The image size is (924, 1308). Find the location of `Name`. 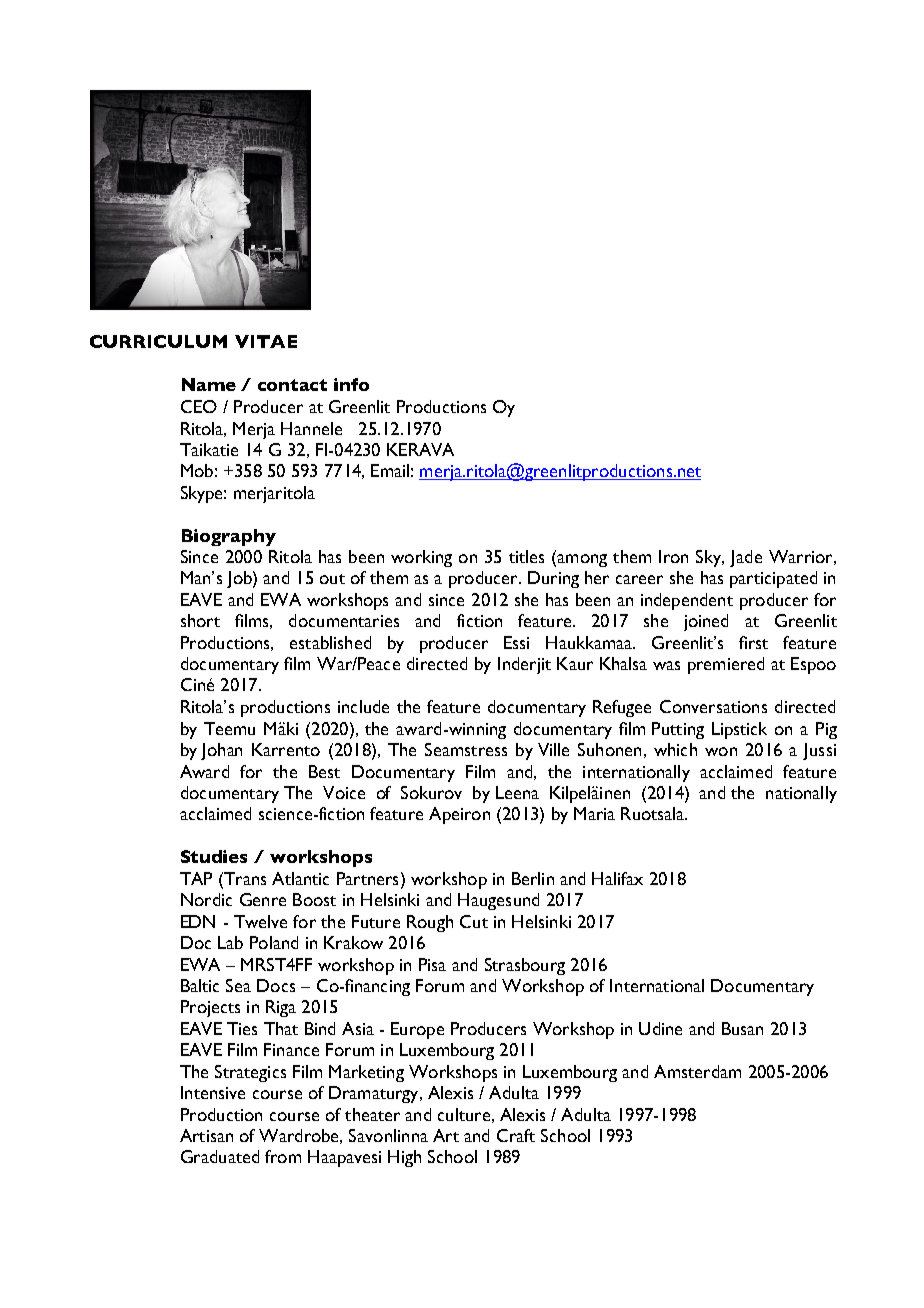

Name is located at coordinates (209, 384).
